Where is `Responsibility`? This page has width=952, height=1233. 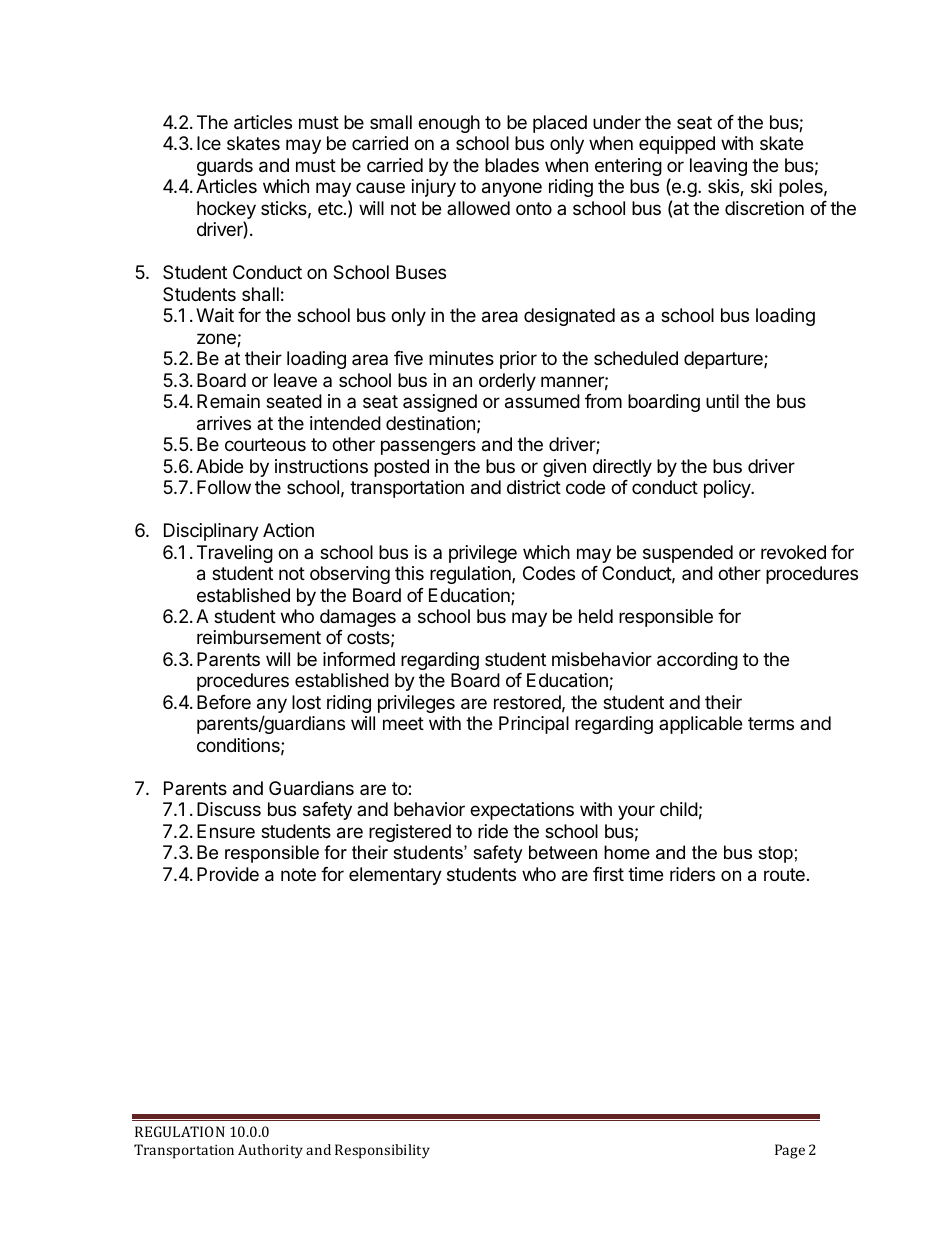 Responsibility is located at coordinates (382, 1151).
